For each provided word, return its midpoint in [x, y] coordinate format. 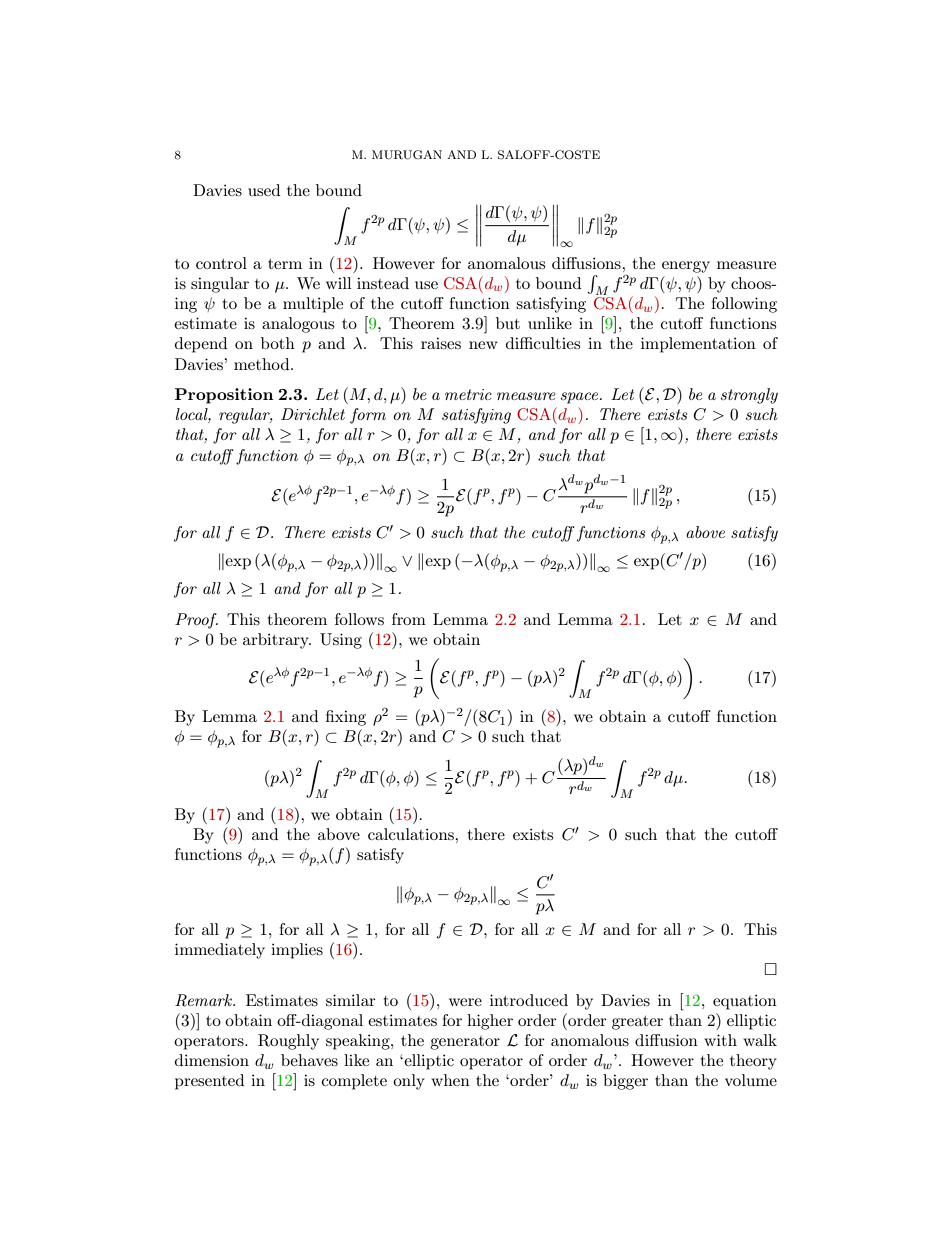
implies [297, 951]
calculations [412, 834]
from [409, 619]
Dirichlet [313, 414]
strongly [749, 396]
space [581, 398]
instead [383, 283]
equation [745, 1002]
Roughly [288, 1042]
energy [686, 267]
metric [468, 394]
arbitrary [277, 641]
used [264, 190]
